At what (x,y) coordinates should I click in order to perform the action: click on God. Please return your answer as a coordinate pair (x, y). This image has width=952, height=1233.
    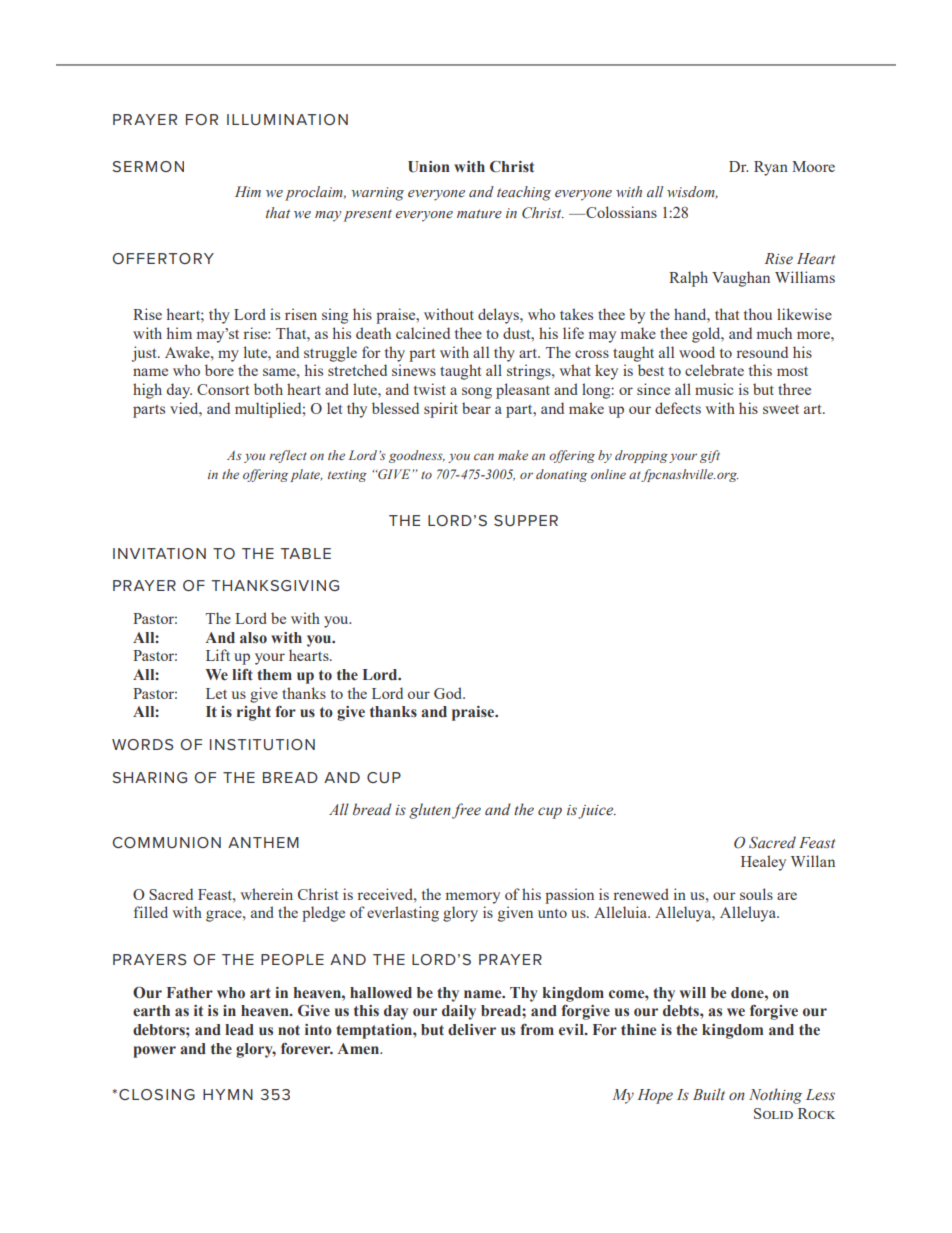
    Looking at the image, I should click on (449, 693).
